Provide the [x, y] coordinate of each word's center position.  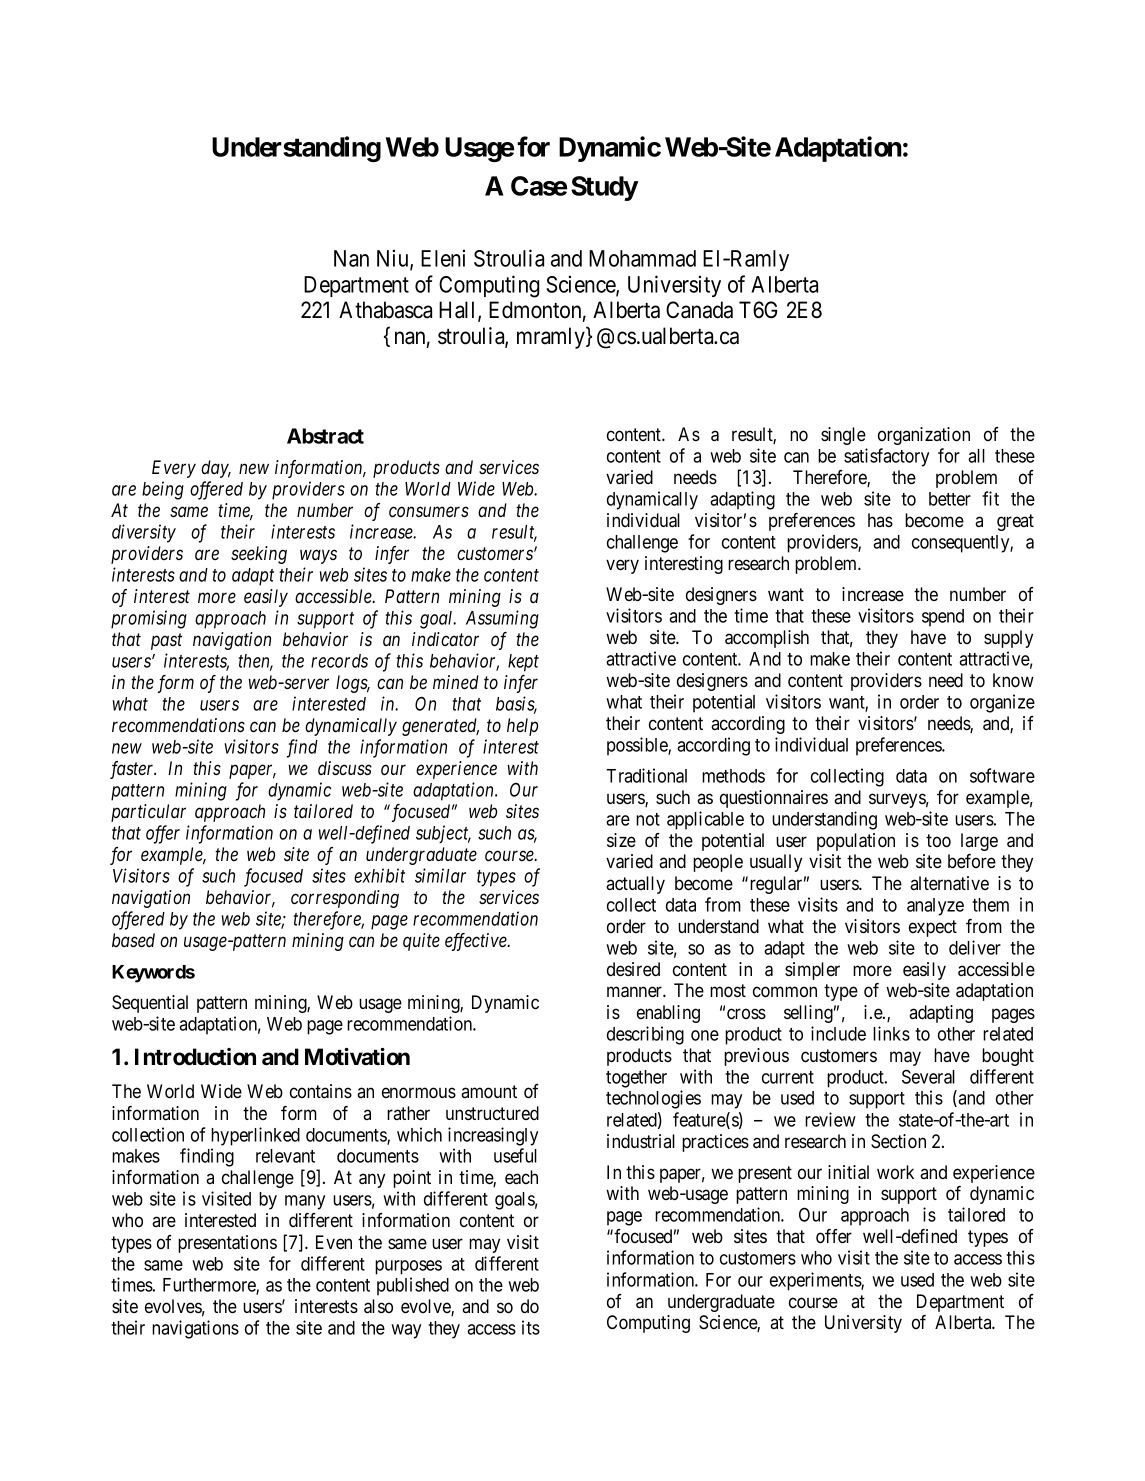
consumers [429, 512]
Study [604, 188]
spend [943, 618]
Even [334, 1242]
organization [924, 436]
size [621, 840]
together [636, 1079]
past [166, 642]
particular [148, 813]
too [938, 841]
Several [928, 1076]
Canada [699, 310]
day [216, 469]
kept [523, 663]
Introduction [195, 1057]
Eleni [443, 258]
